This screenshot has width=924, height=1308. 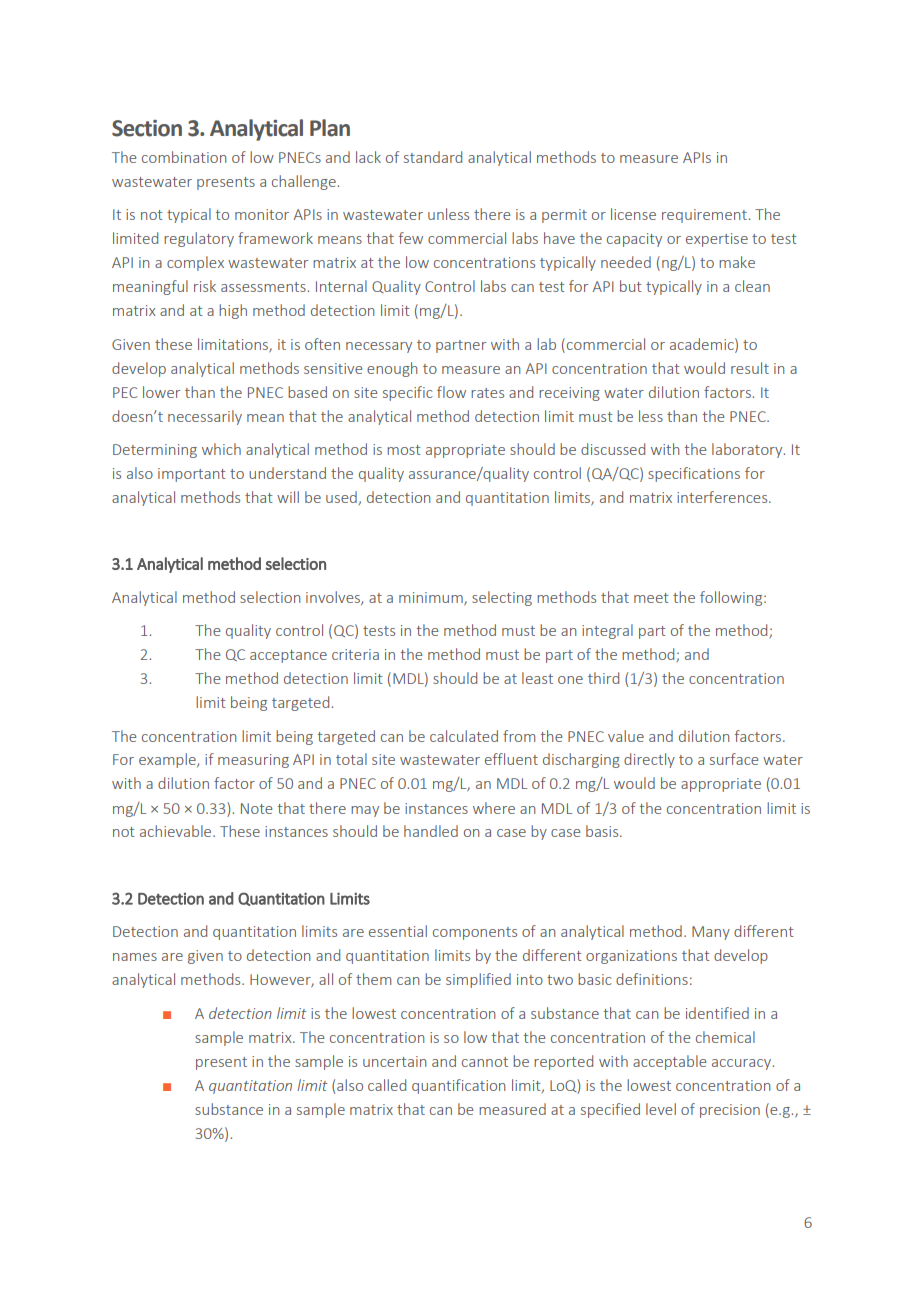 I want to click on acceptance, so click(x=288, y=656).
